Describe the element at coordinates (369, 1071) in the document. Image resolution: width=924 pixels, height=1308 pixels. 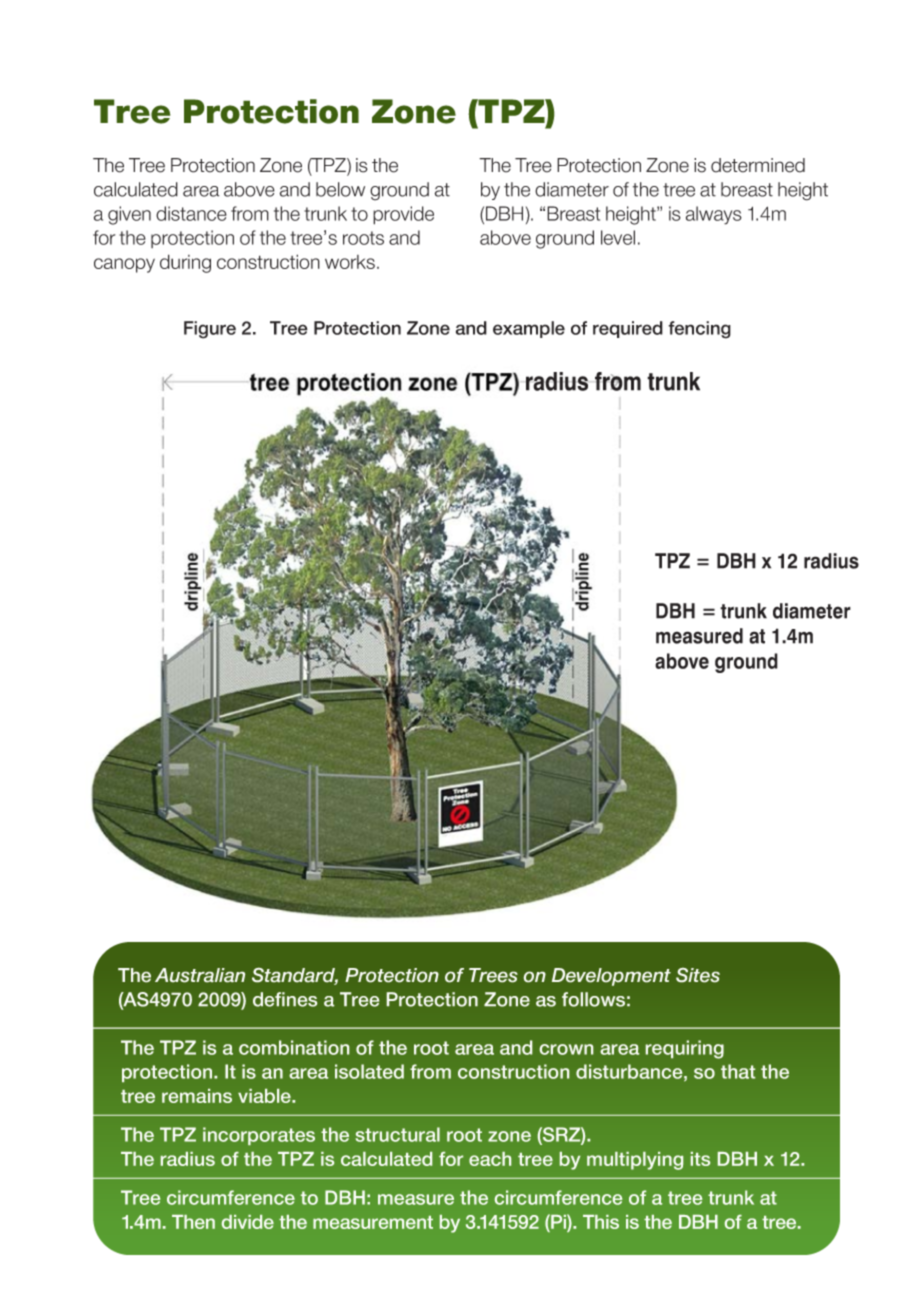
I see `isolated` at that location.
